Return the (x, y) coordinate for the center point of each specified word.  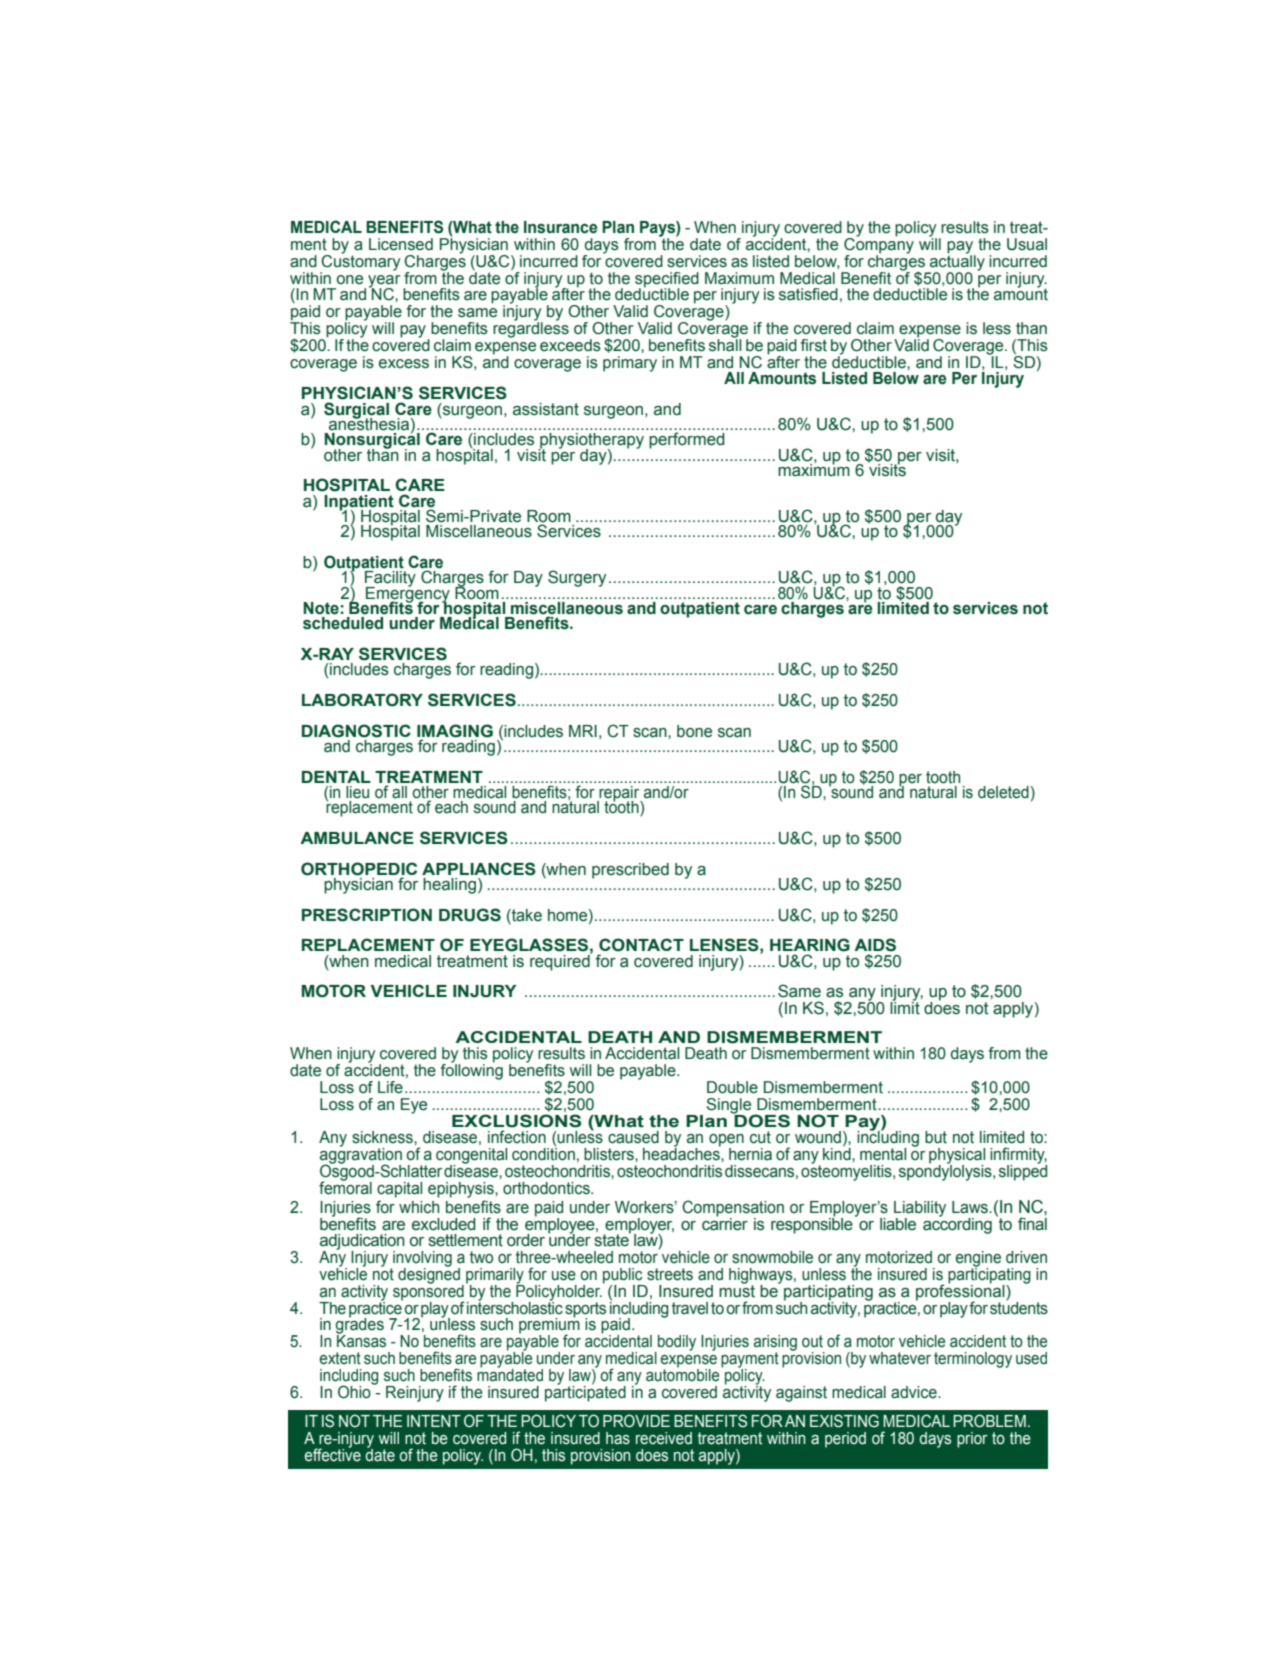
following (472, 1071)
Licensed (401, 244)
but (936, 1137)
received (664, 1438)
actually (956, 263)
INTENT (434, 1421)
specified (667, 280)
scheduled (343, 623)
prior (972, 1440)
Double (732, 1087)
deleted (1003, 792)
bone (694, 731)
